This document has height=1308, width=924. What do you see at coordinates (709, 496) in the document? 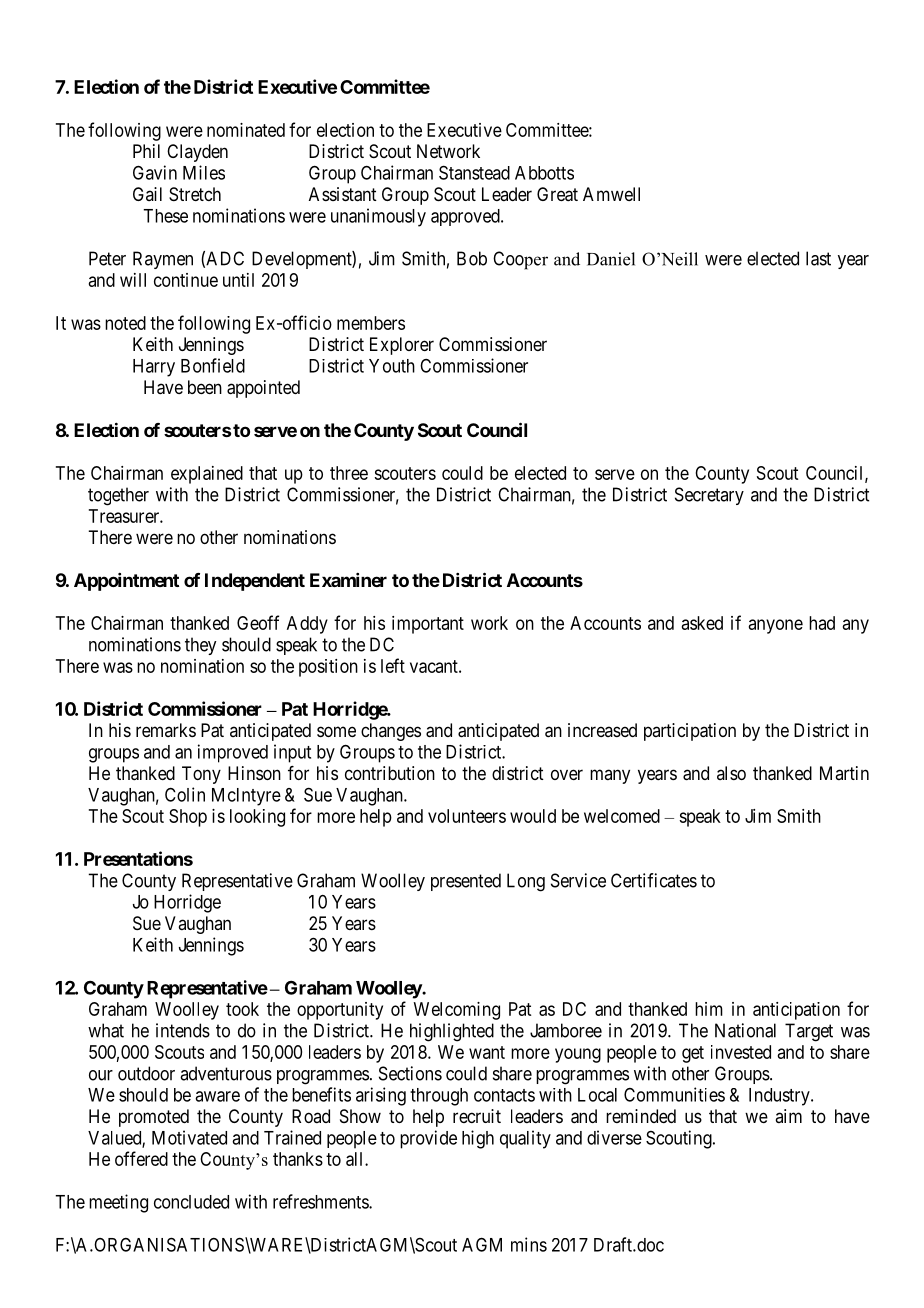
I see `Secretary` at bounding box center [709, 496].
